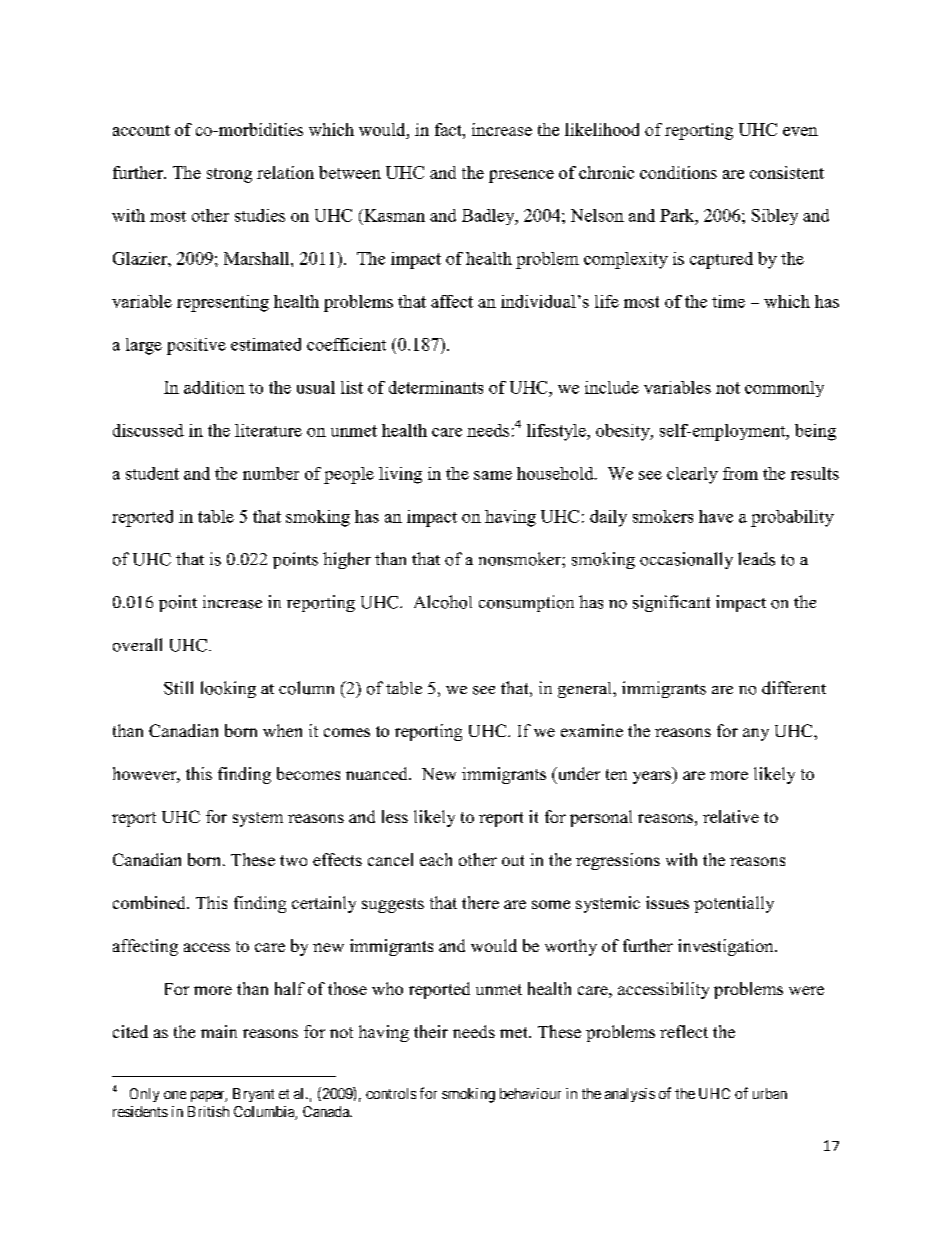  Describe the element at coordinates (443, 602) in the page. I see `Alcohol` at that location.
